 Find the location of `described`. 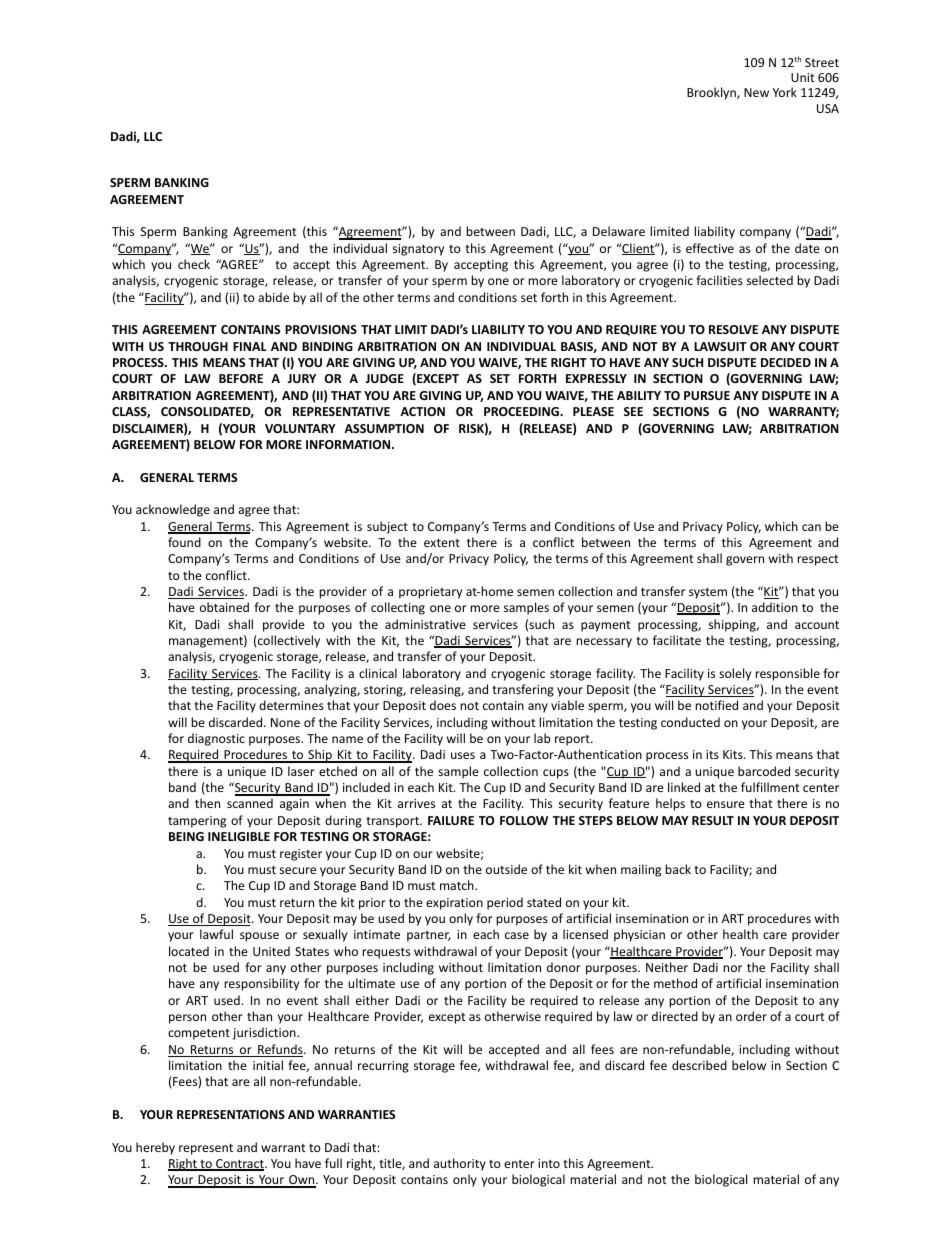

described is located at coordinates (699, 1065).
